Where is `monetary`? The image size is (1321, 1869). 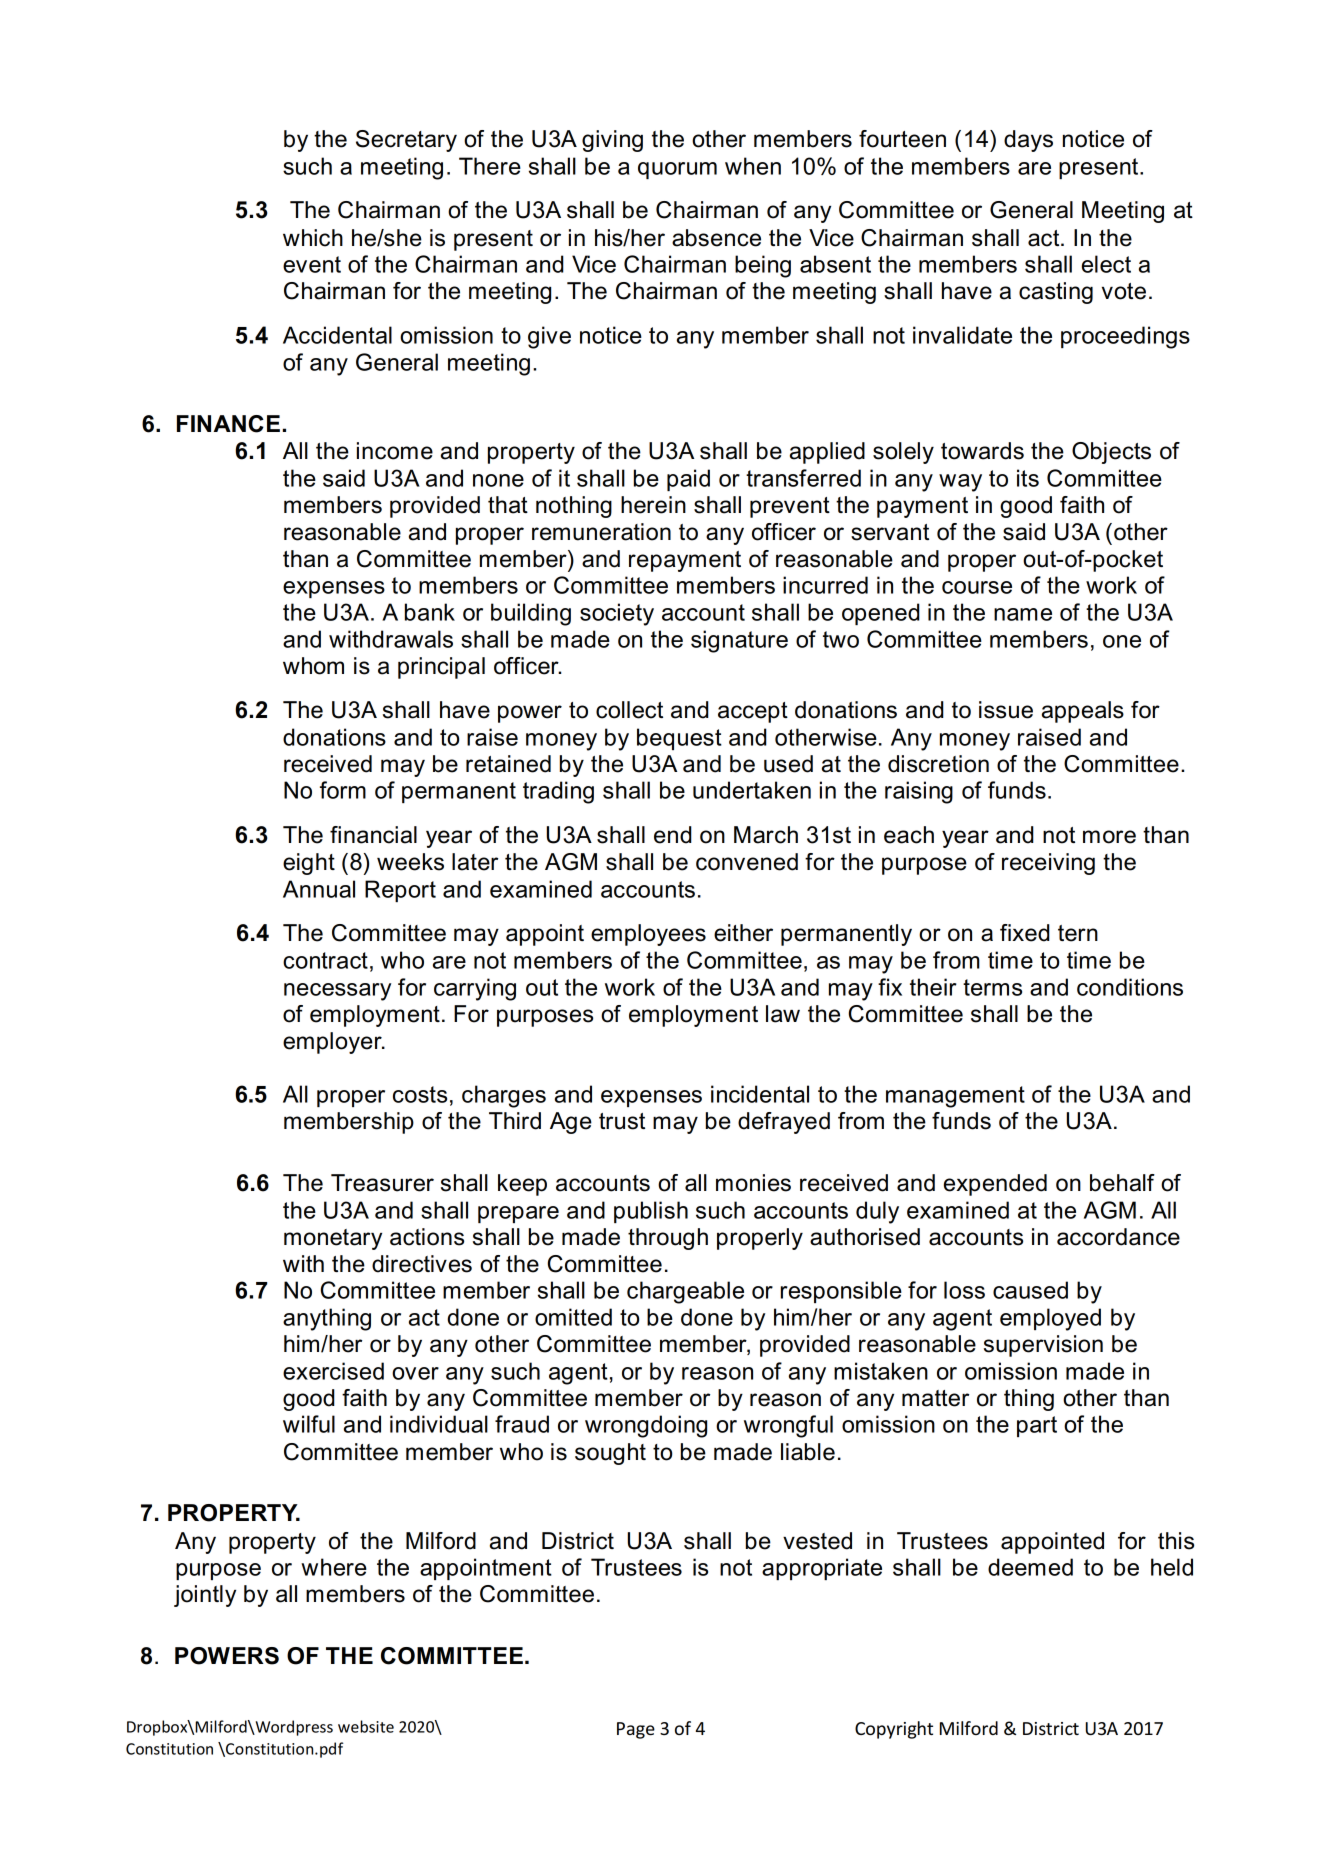 monetary is located at coordinates (333, 1239).
